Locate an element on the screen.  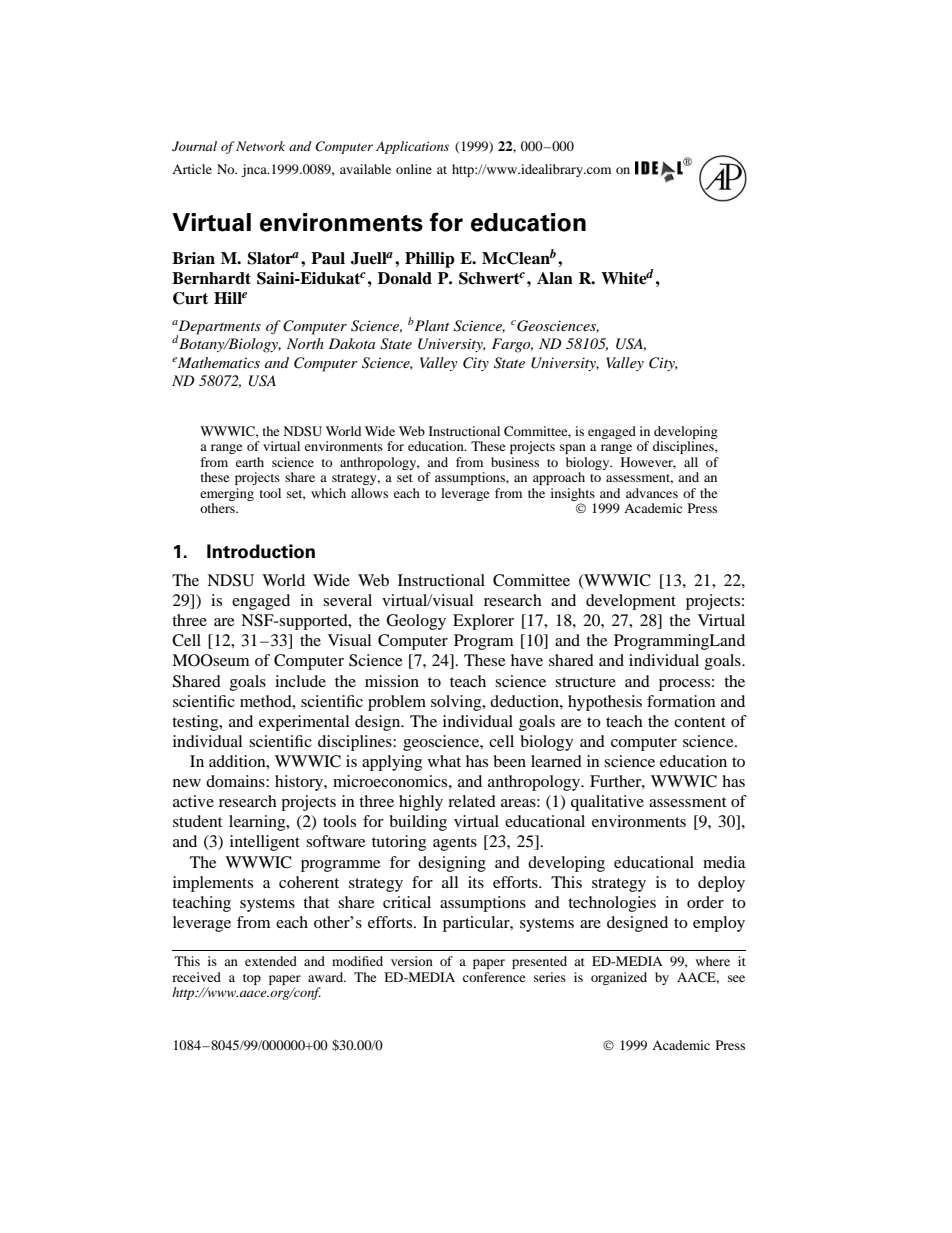
Alan is located at coordinates (555, 278).
